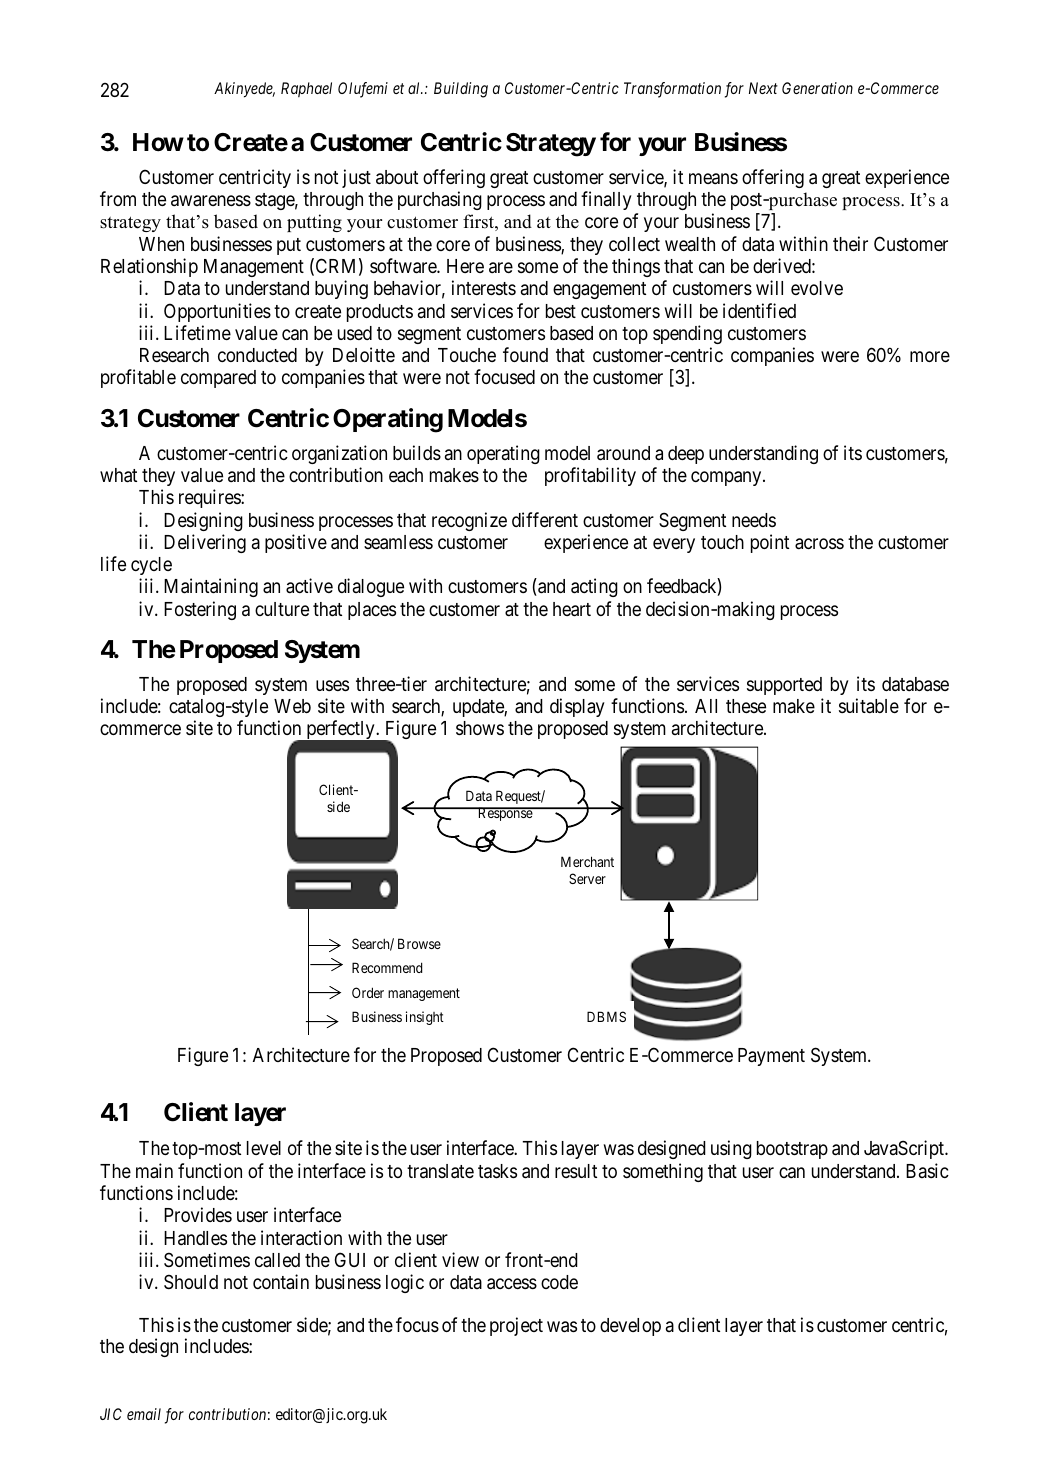 Image resolution: width=1049 pixels, height=1484 pixels. I want to click on email, so click(144, 1414).
